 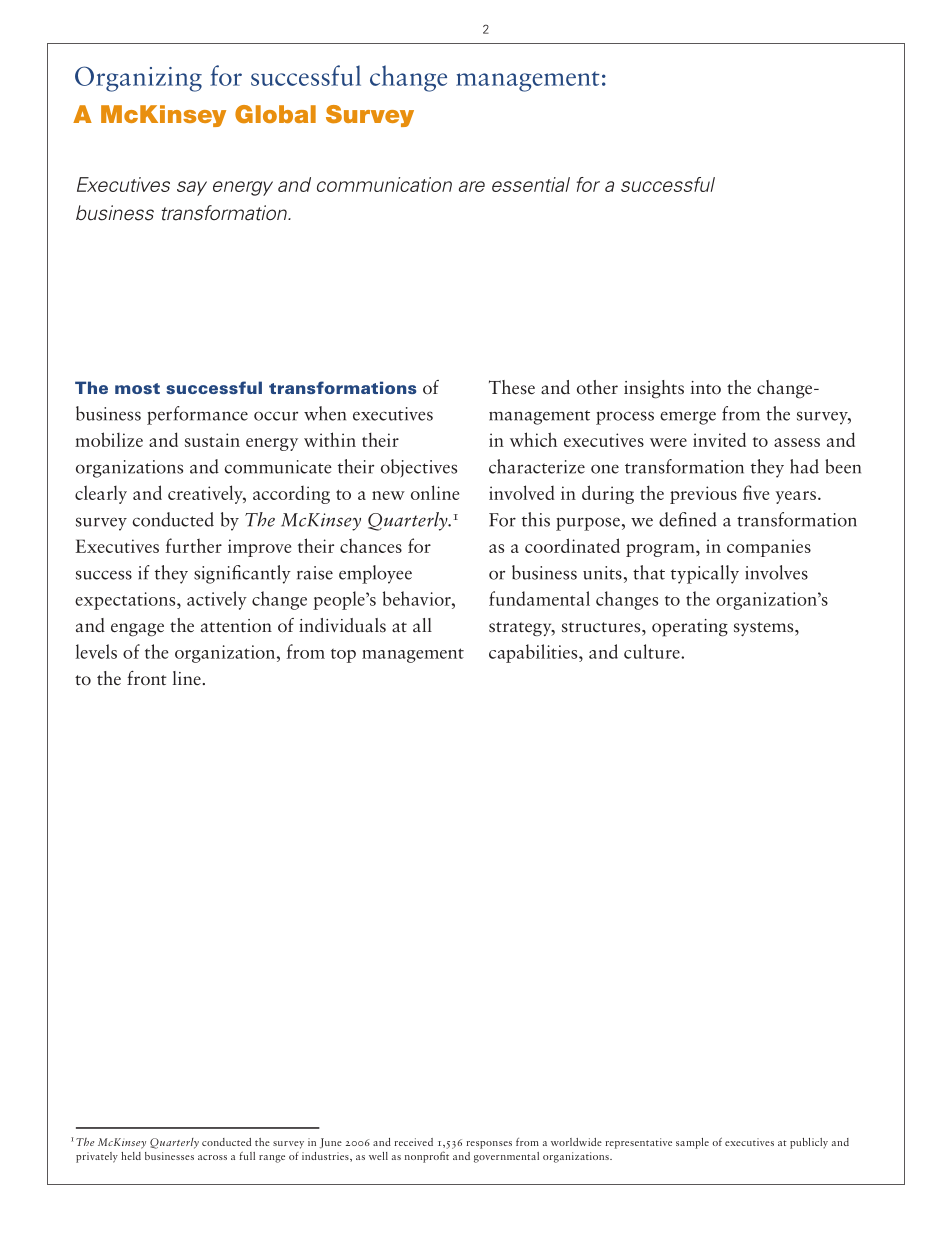 I want to click on Organizing, so click(x=138, y=79).
